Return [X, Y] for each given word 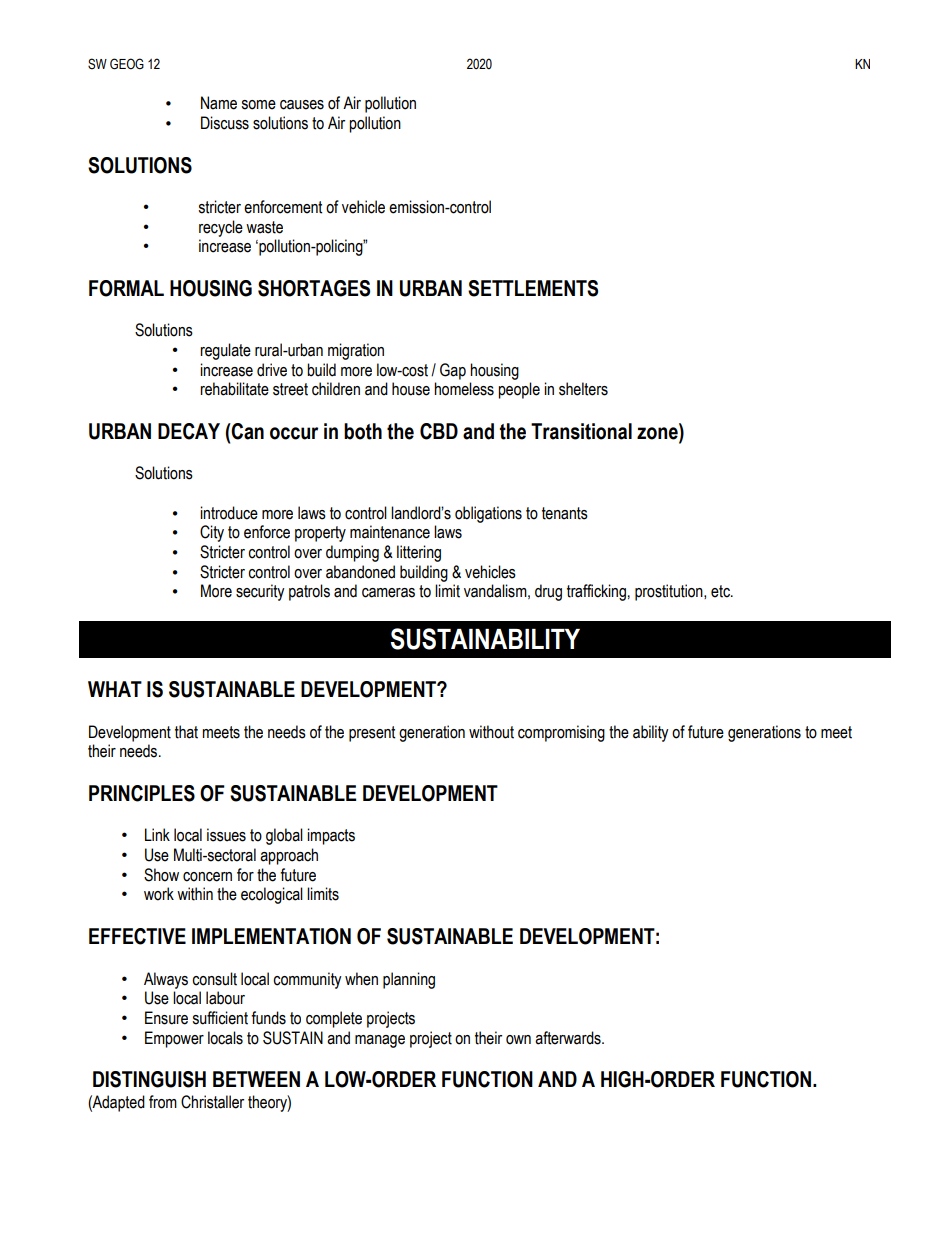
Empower [174, 1039]
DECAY [189, 431]
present [372, 734]
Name [219, 103]
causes [302, 105]
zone [658, 433]
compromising [561, 733]
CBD [439, 431]
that [186, 732]
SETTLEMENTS [533, 288]
